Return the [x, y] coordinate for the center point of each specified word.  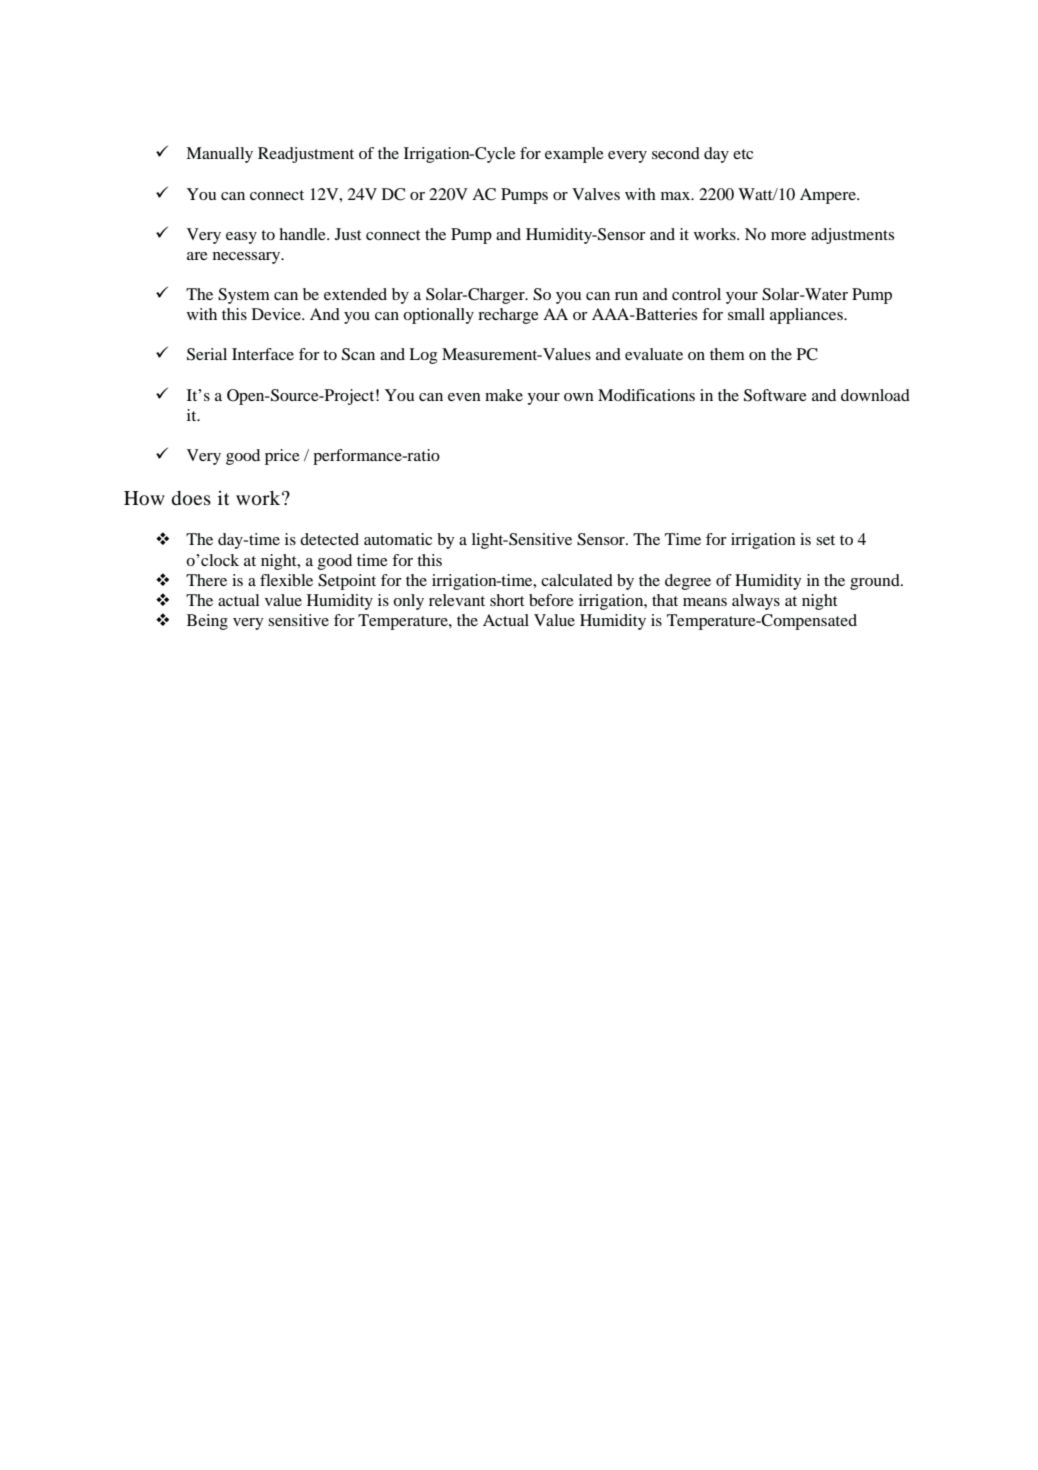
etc [743, 154]
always [756, 602]
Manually [219, 155]
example [574, 155]
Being [207, 622]
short [507, 600]
